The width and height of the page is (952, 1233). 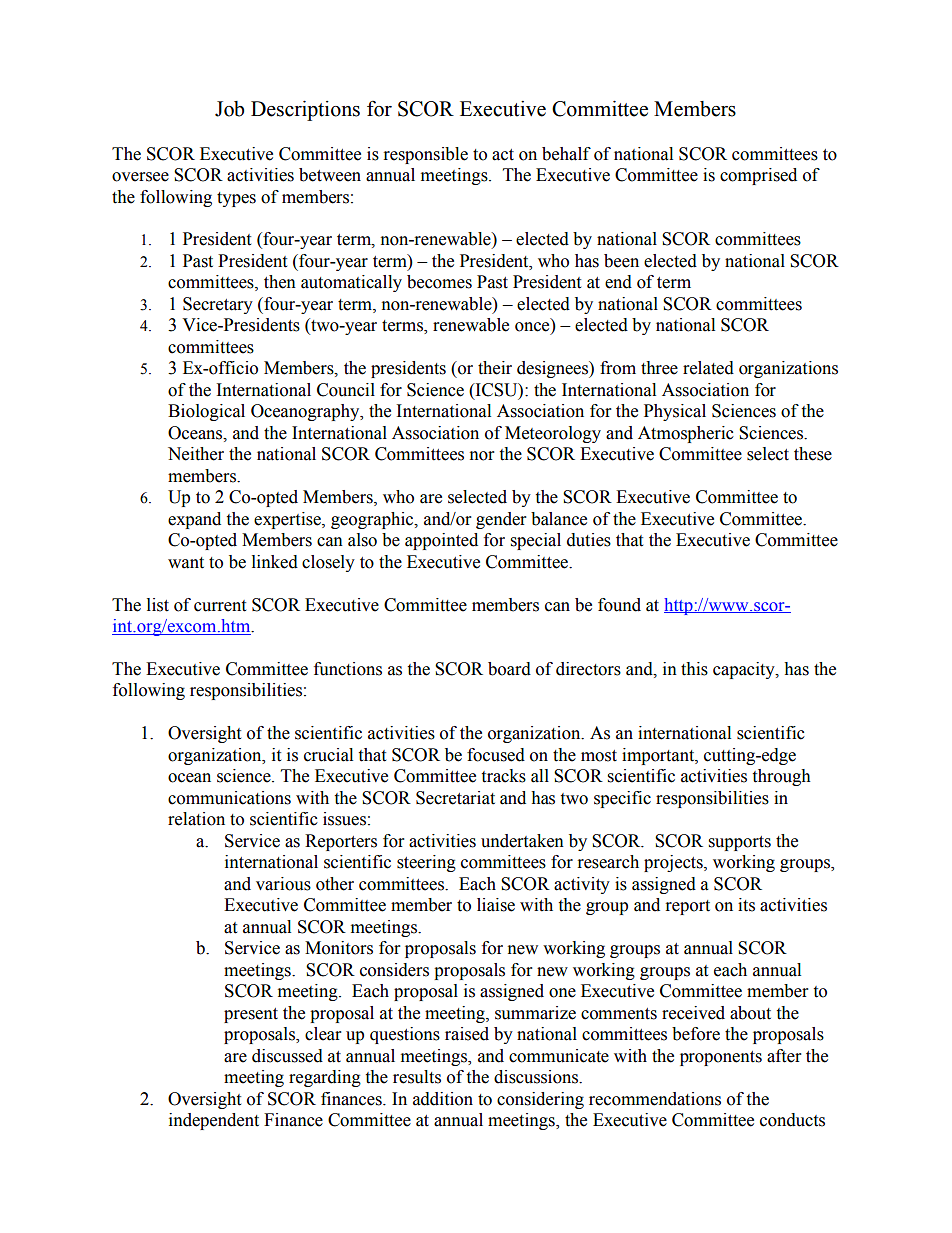 What do you see at coordinates (220, 606) in the page?
I see `current` at bounding box center [220, 606].
